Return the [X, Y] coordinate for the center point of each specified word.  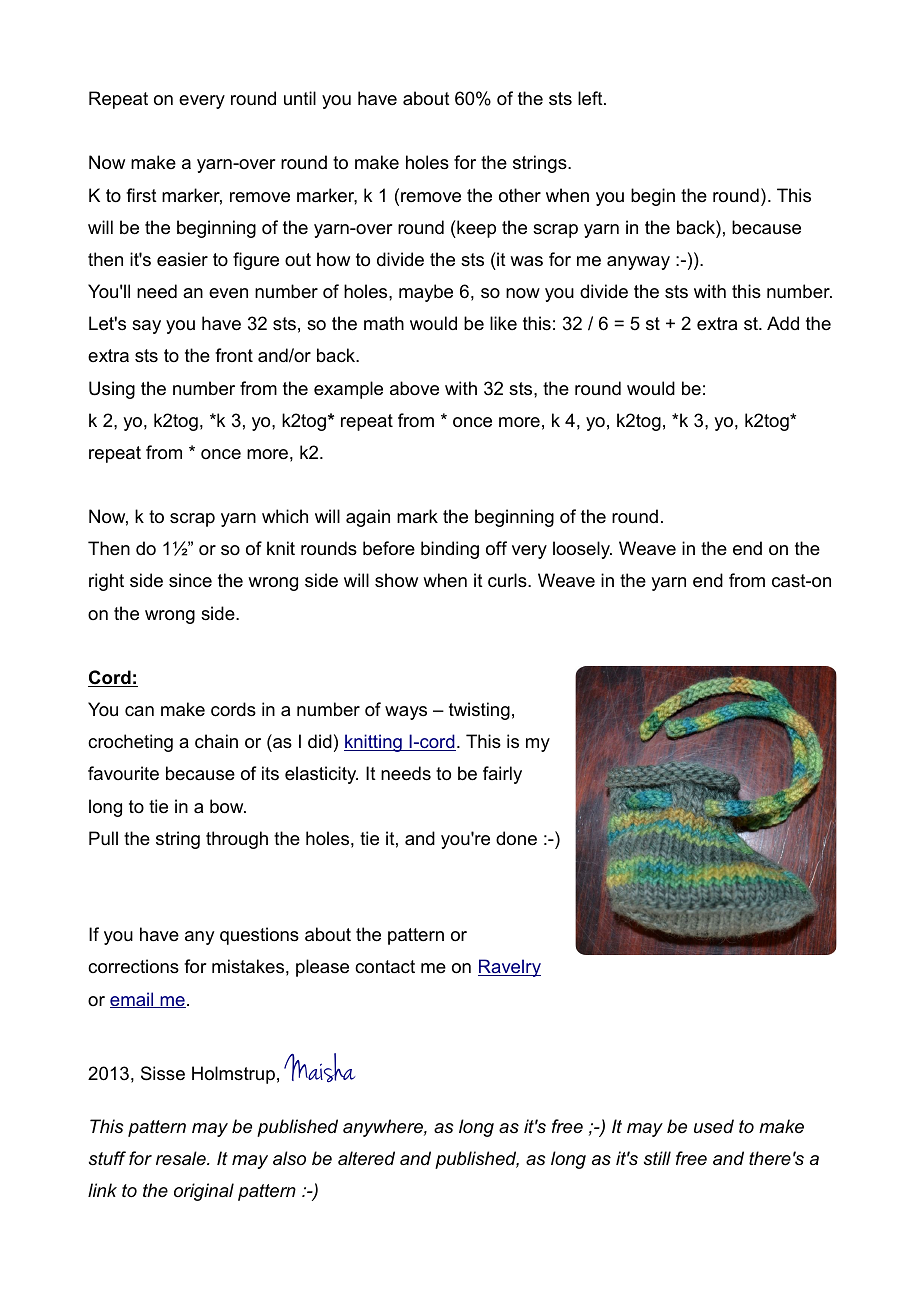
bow [228, 806]
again [368, 518]
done [516, 838]
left [591, 98]
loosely [582, 550]
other [520, 195]
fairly [502, 775]
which [285, 516]
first [141, 195]
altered [366, 1158]
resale [182, 1158]
